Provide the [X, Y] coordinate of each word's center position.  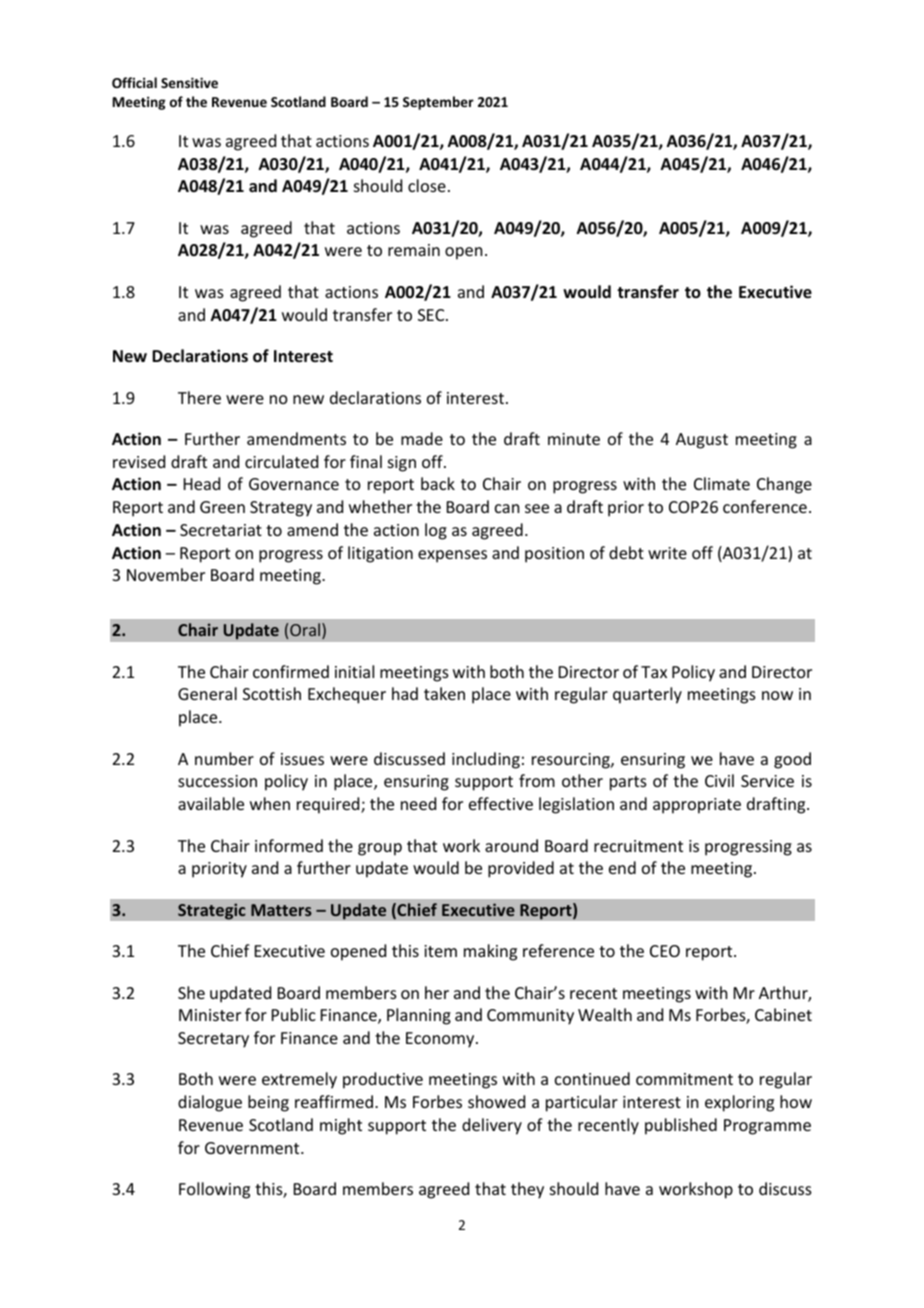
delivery [492, 1126]
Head [202, 483]
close [427, 185]
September [438, 103]
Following [214, 1190]
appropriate [697, 806]
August [702, 441]
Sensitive [189, 82]
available [211, 803]
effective [501, 803]
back [438, 483]
